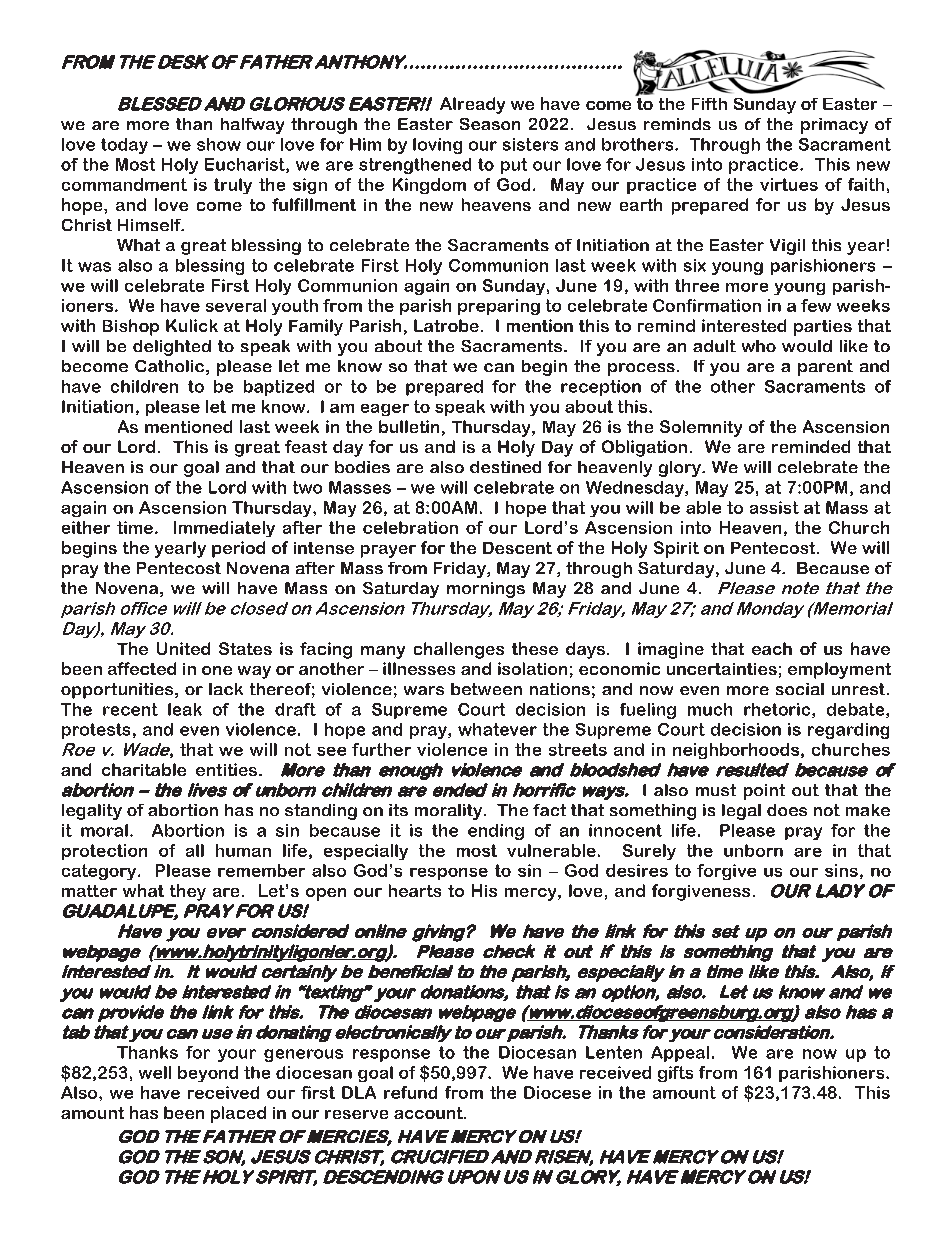 The height and width of the screenshot is (1233, 952). Describe the element at coordinates (155, 1072) in the screenshot. I see `well` at that location.
